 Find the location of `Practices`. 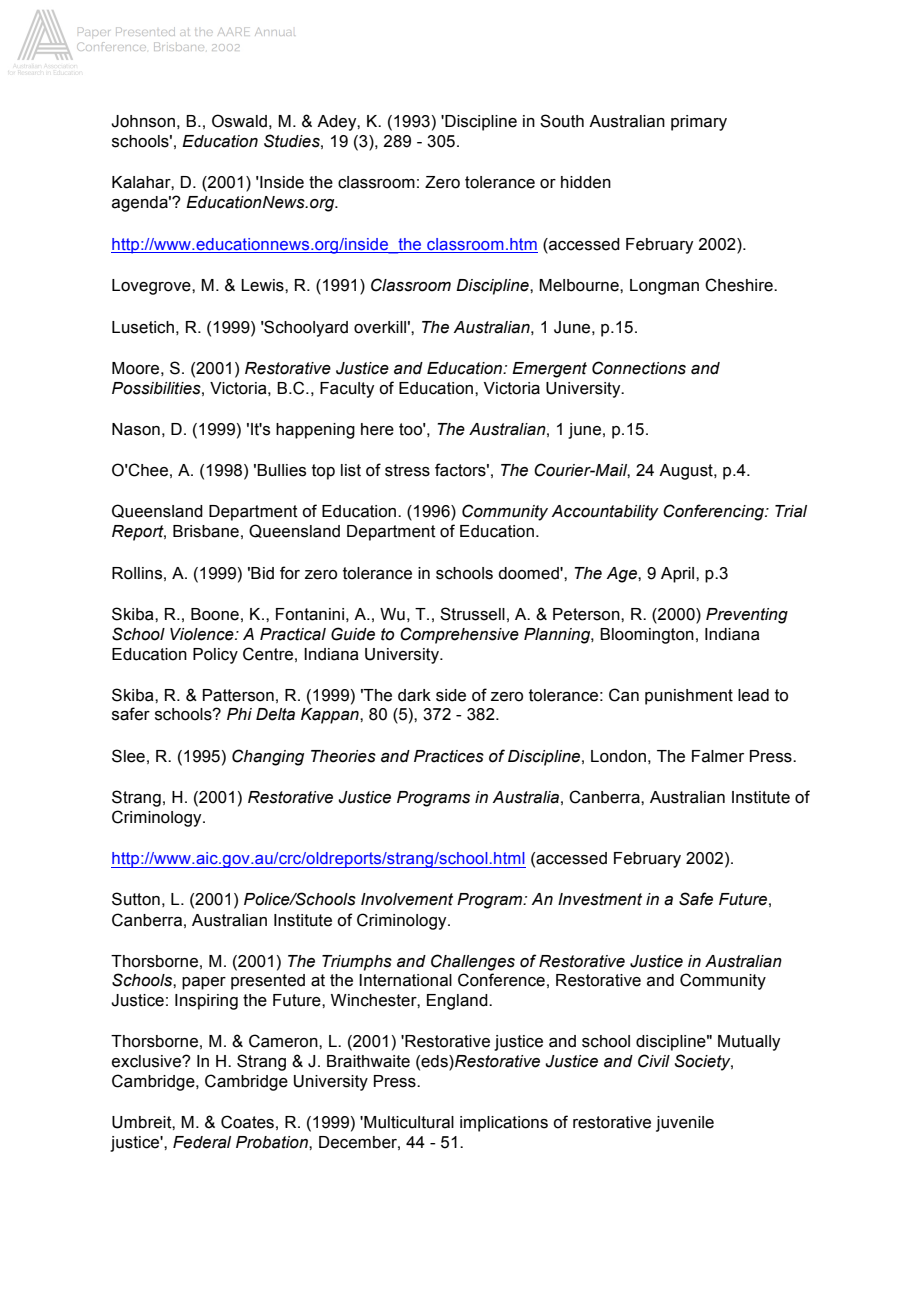

Practices is located at coordinates (449, 756).
